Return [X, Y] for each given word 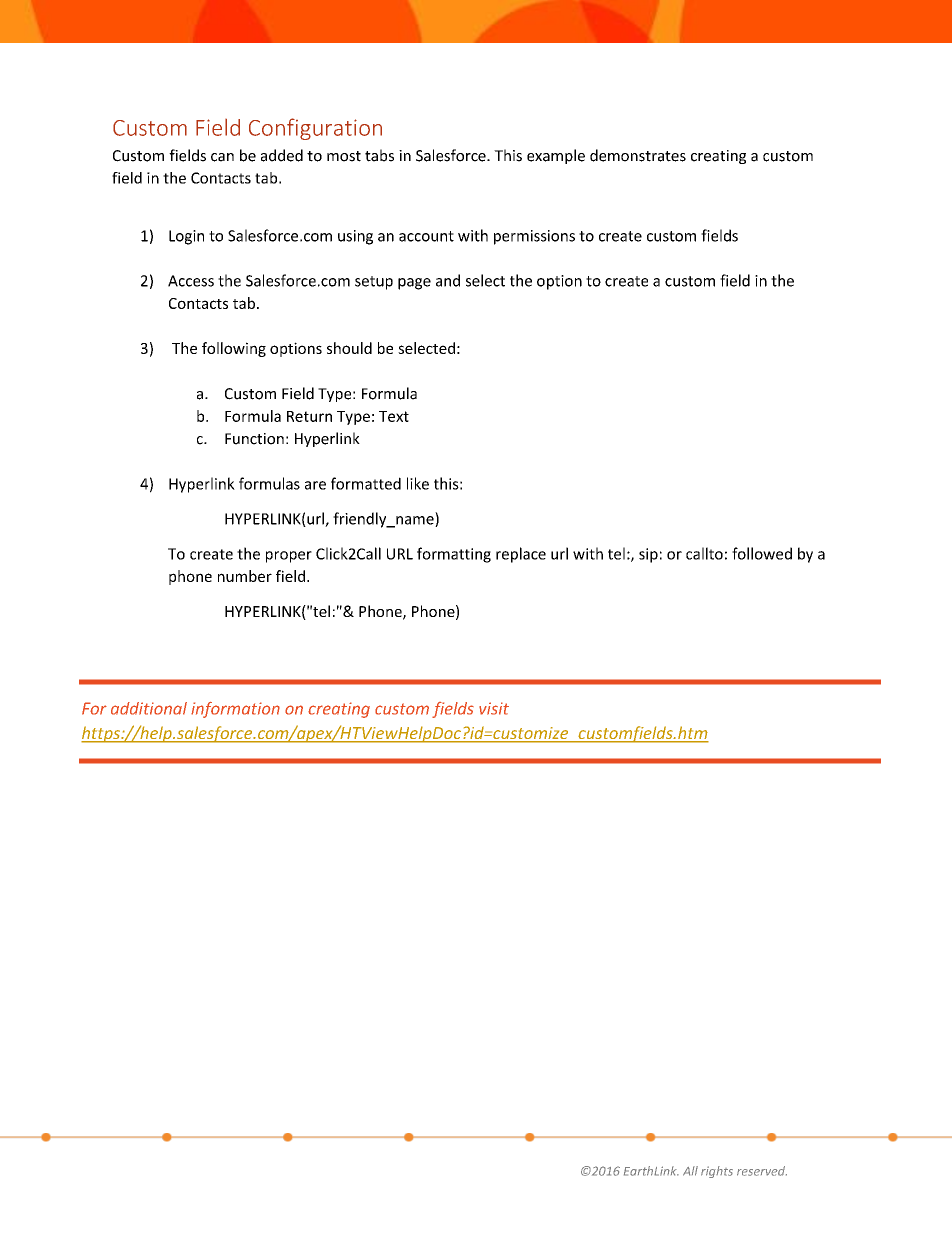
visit [494, 708]
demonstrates [638, 155]
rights [717, 1172]
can [222, 157]
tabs [379, 155]
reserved [762, 1171]
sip [648, 555]
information [235, 710]
